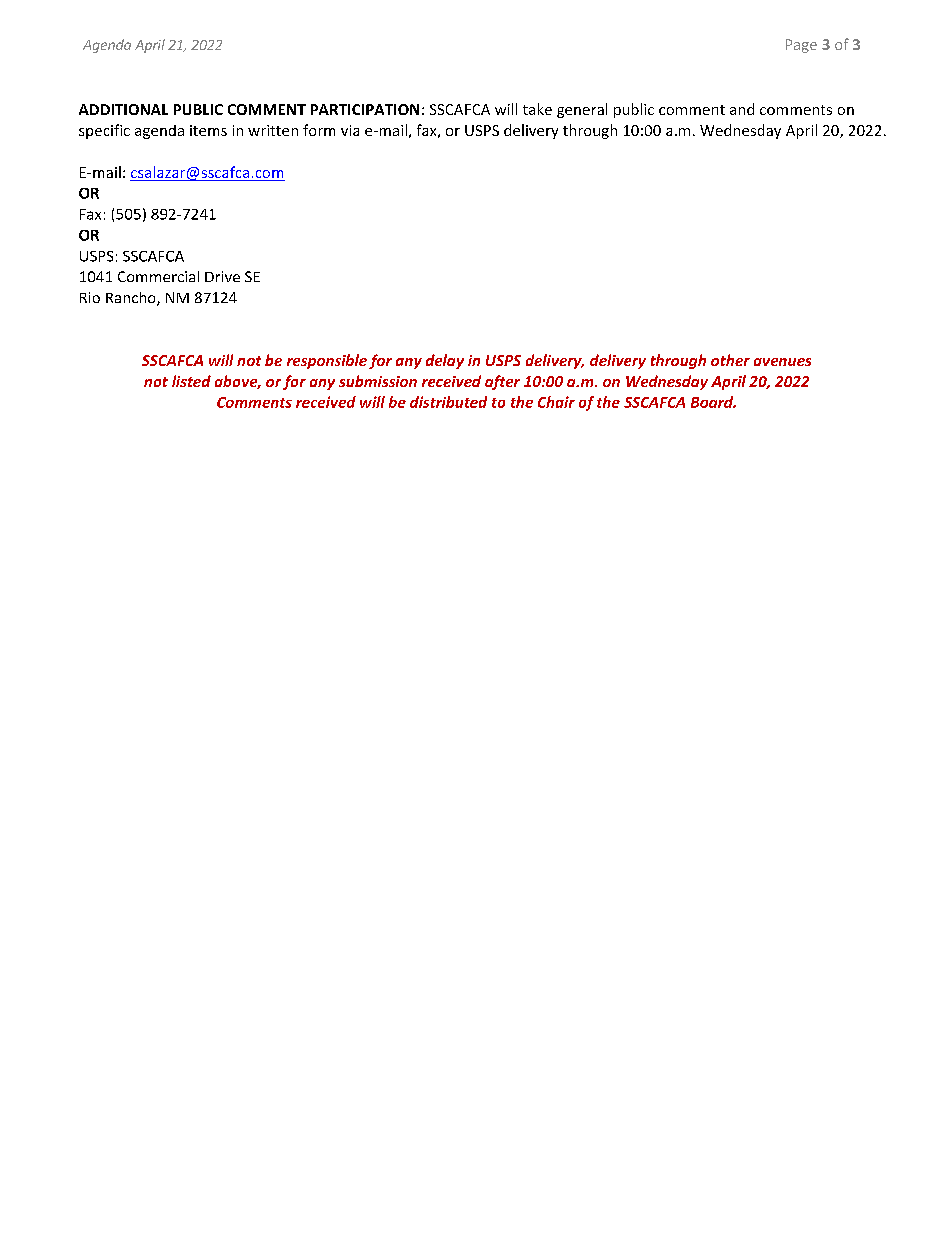  Describe the element at coordinates (123, 109) in the screenshot. I see `ADDITIONAL` at that location.
